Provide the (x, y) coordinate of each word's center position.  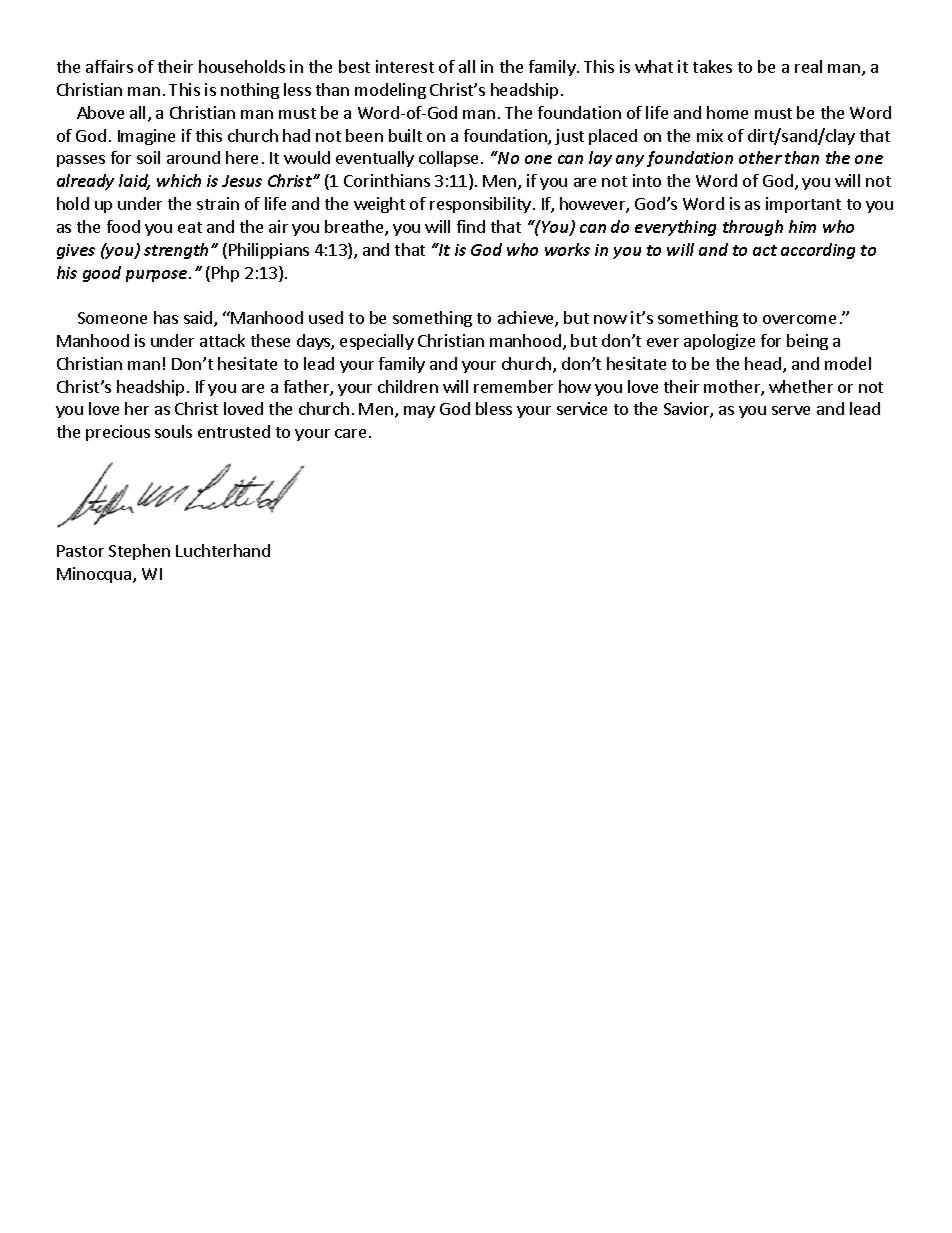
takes (712, 66)
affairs (109, 66)
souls (173, 431)
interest (405, 66)
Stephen (139, 552)
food (123, 226)
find (471, 226)
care (350, 433)
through (753, 228)
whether (801, 386)
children (408, 386)
